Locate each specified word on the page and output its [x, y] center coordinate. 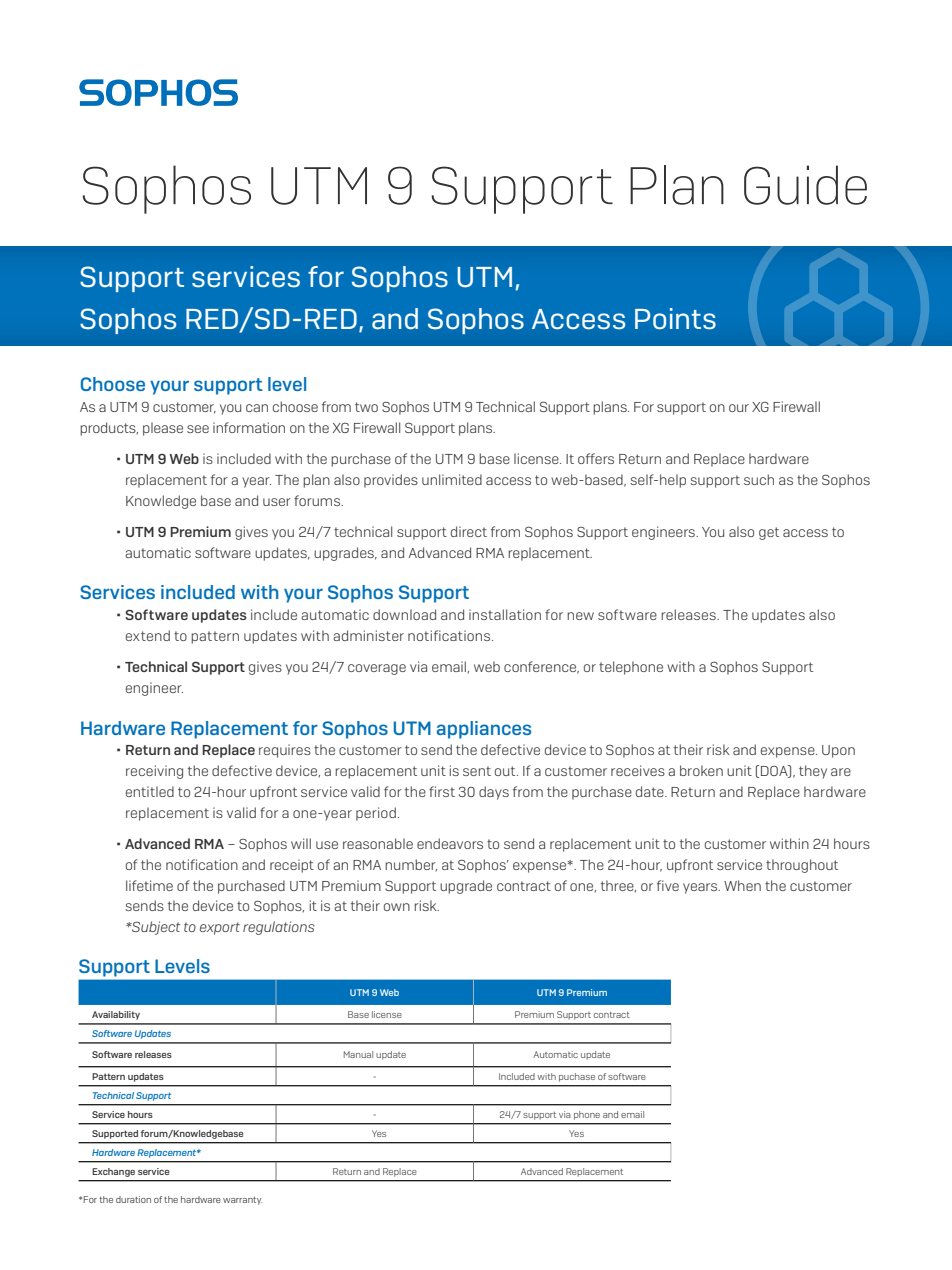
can [257, 408]
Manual [358, 1054]
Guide [805, 185]
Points [675, 319]
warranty [243, 1201]
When [742, 885]
